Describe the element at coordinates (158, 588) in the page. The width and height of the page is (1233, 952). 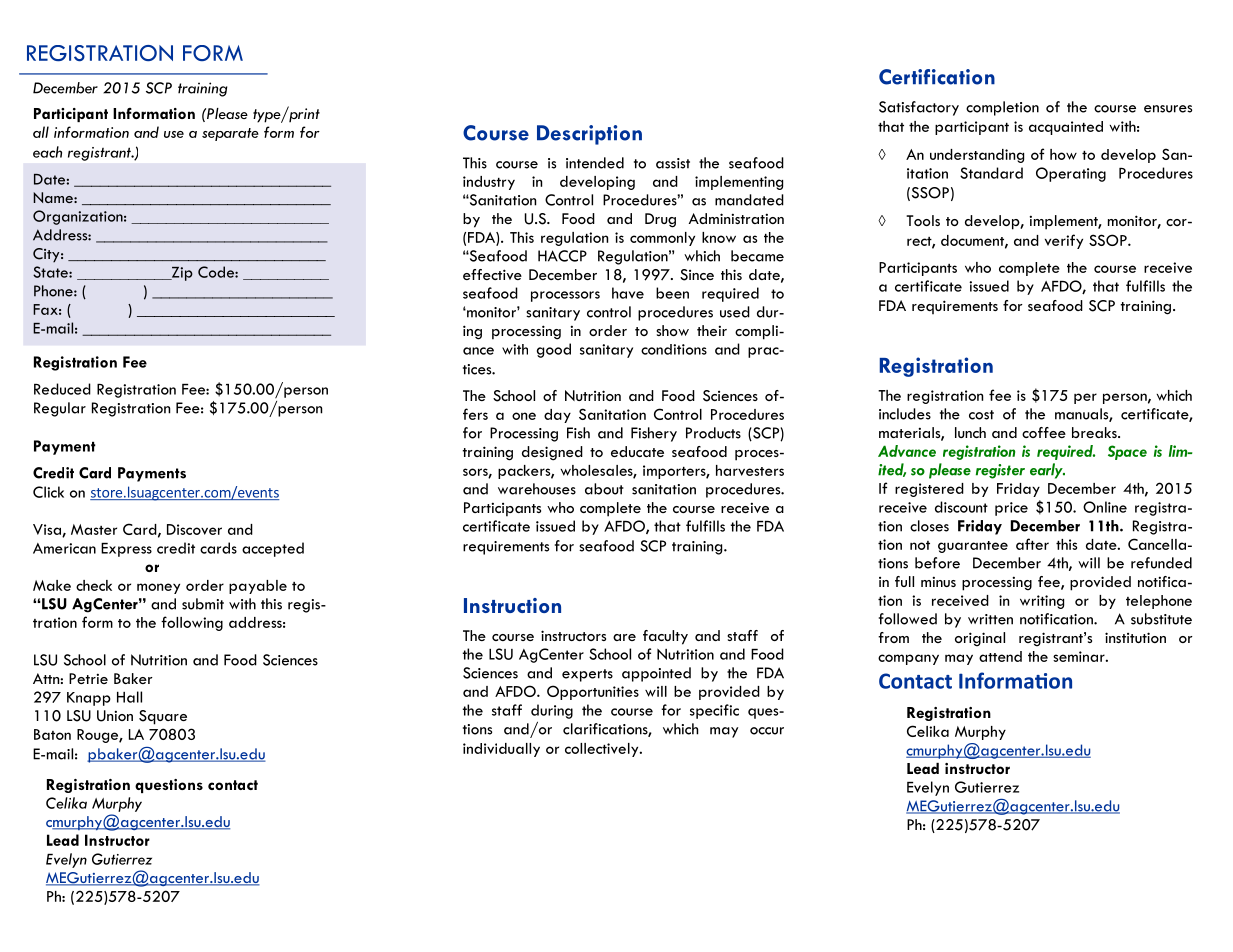
I see `money` at that location.
